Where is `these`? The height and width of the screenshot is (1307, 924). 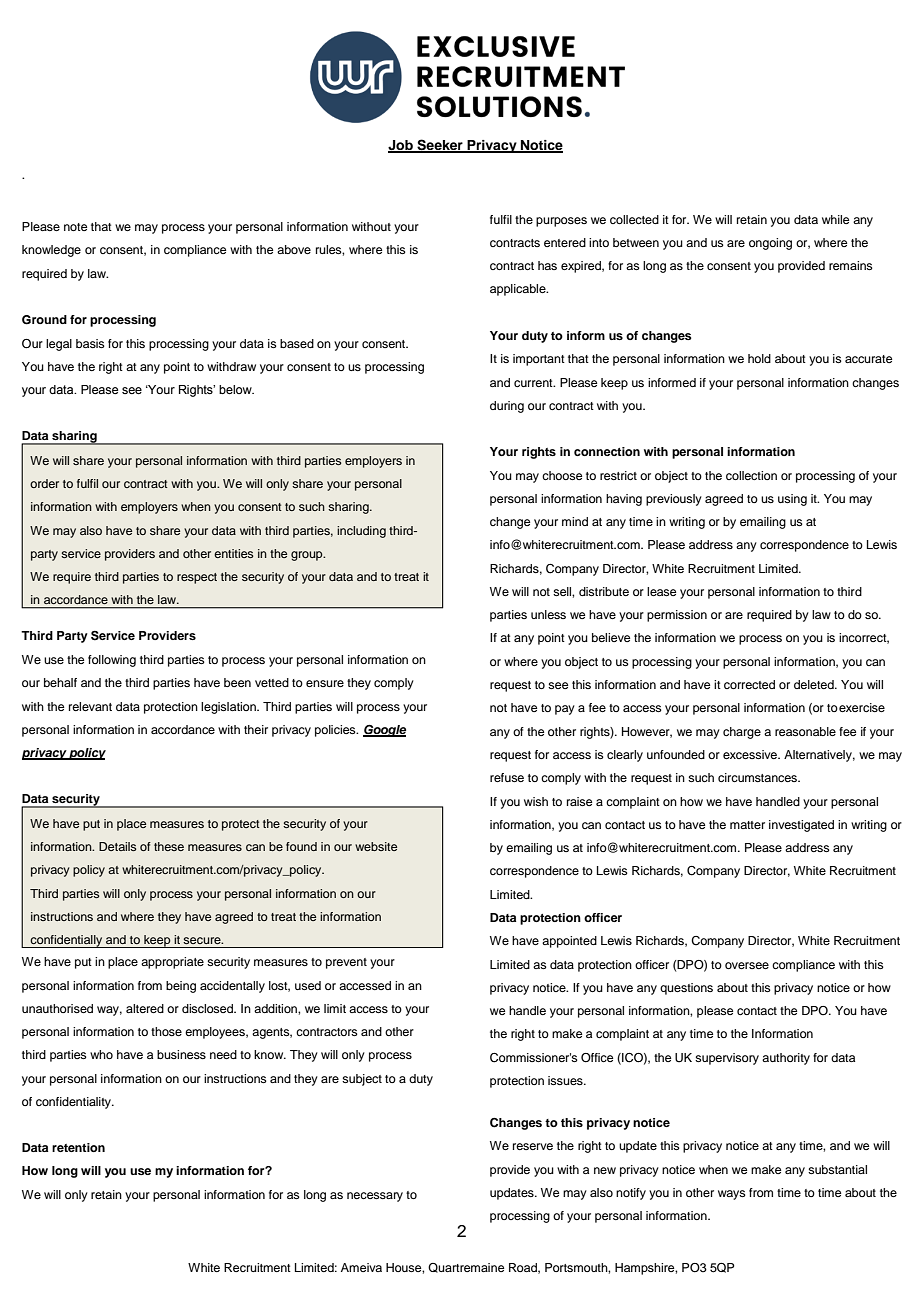
these is located at coordinates (169, 846).
